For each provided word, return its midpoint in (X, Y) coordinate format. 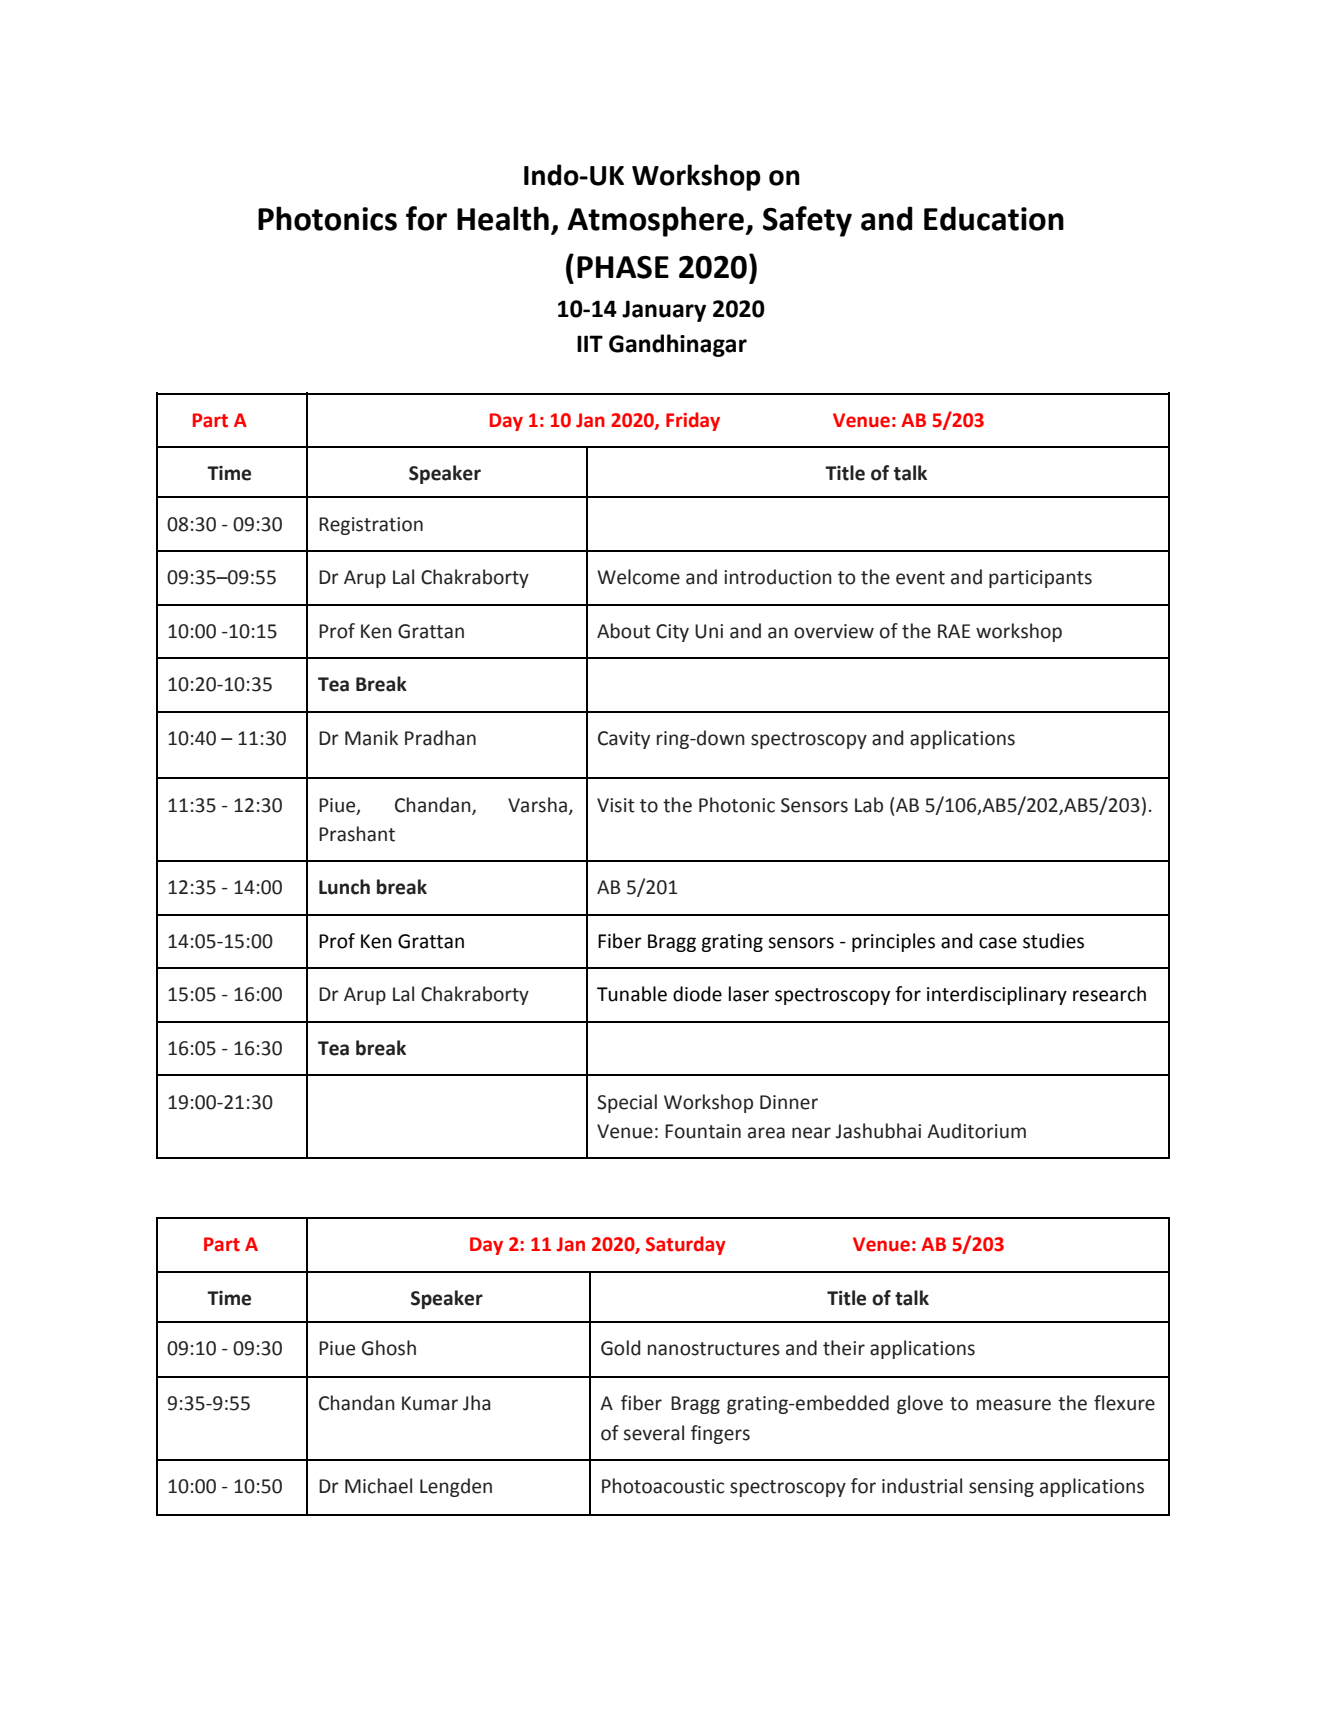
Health (503, 218)
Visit (616, 805)
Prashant (357, 834)
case (998, 943)
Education (994, 218)
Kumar (430, 1403)
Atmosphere (656, 221)
